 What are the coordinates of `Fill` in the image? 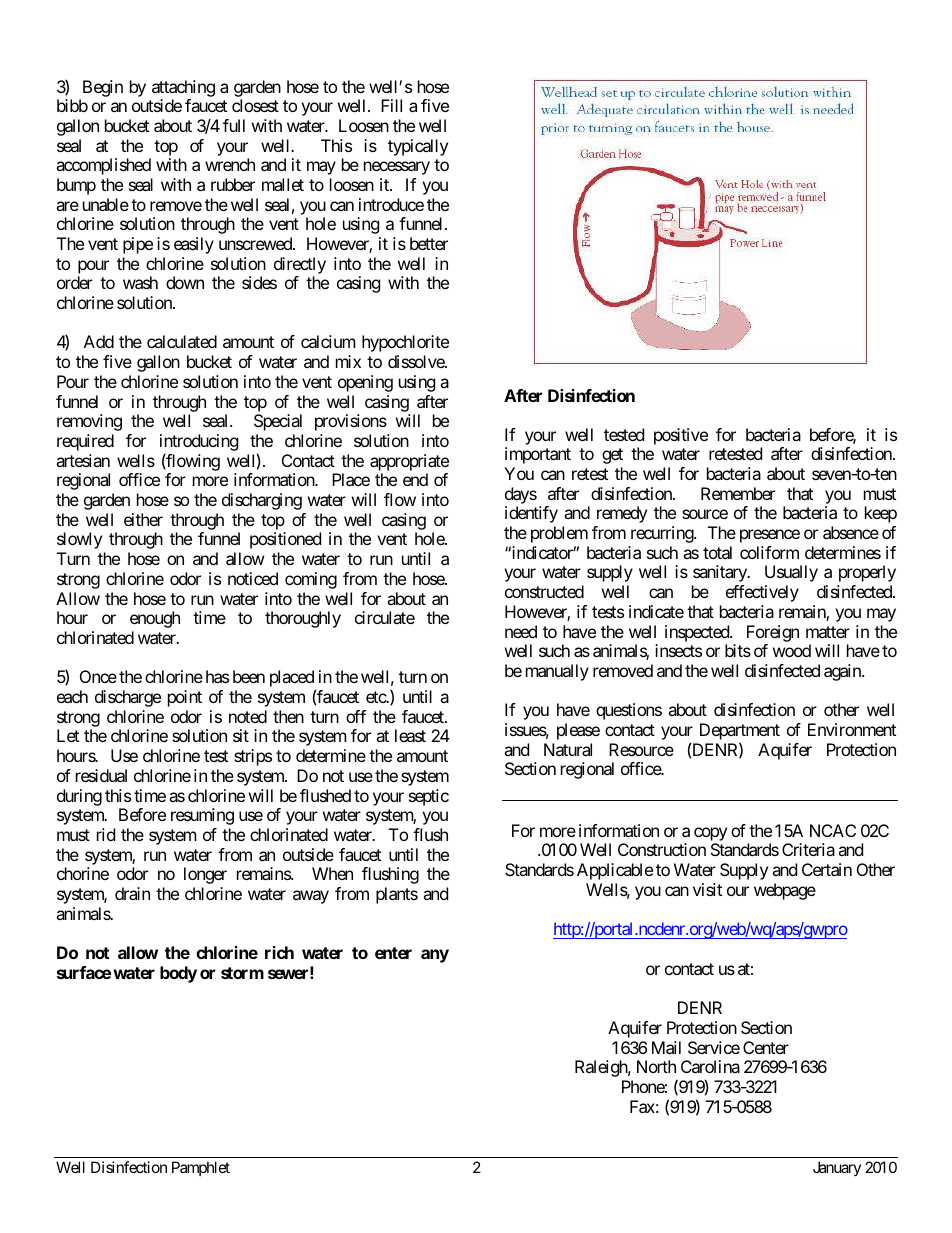 It's located at (391, 105).
